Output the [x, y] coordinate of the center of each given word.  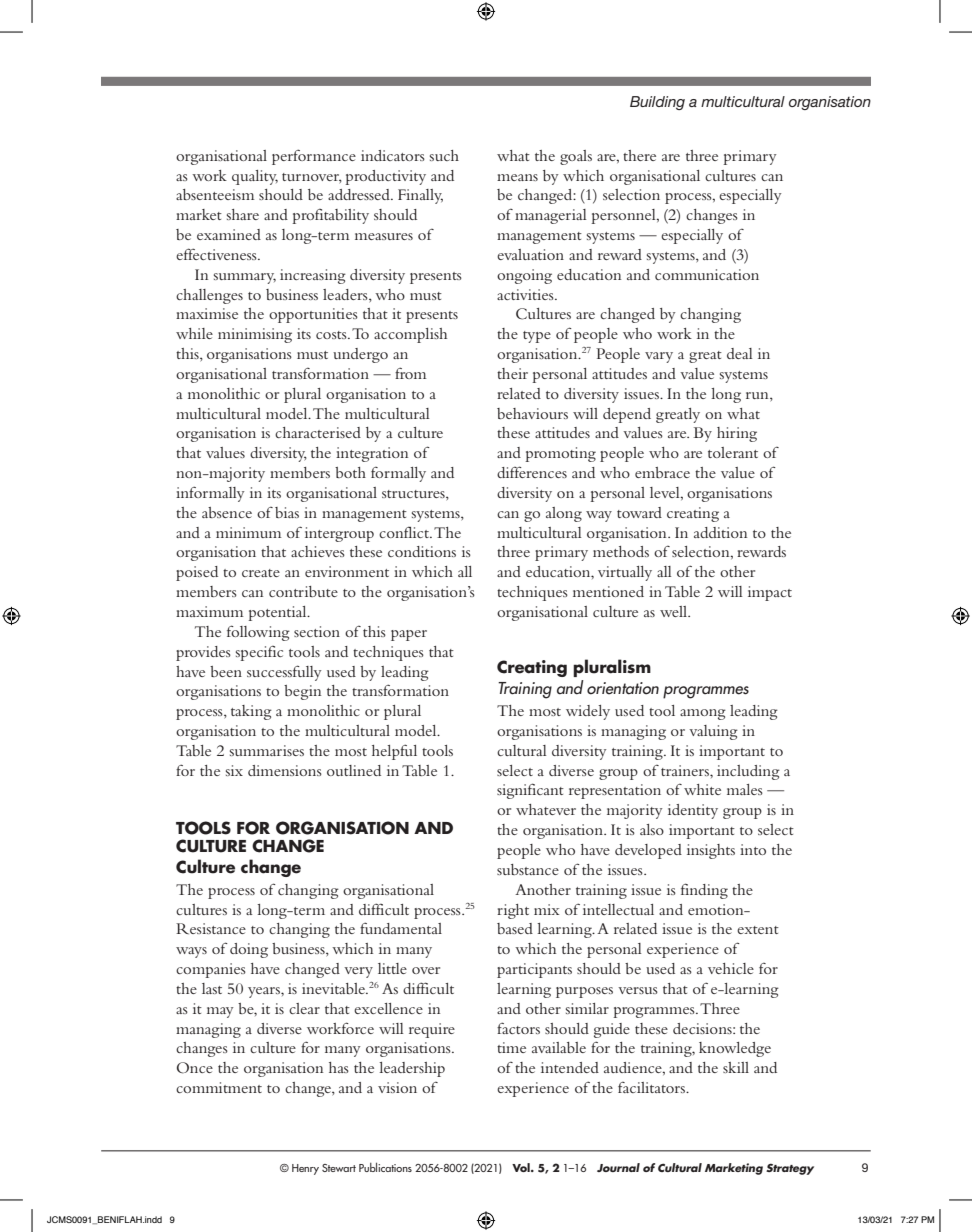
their [512, 373]
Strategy [790, 1169]
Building [657, 103]
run [758, 395]
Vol [522, 1167]
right [513, 911]
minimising [255, 335]
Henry [305, 1169]
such [444, 155]
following [258, 633]
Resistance [211, 929]
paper [409, 635]
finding [704, 891]
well [674, 611]
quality [255, 177]
